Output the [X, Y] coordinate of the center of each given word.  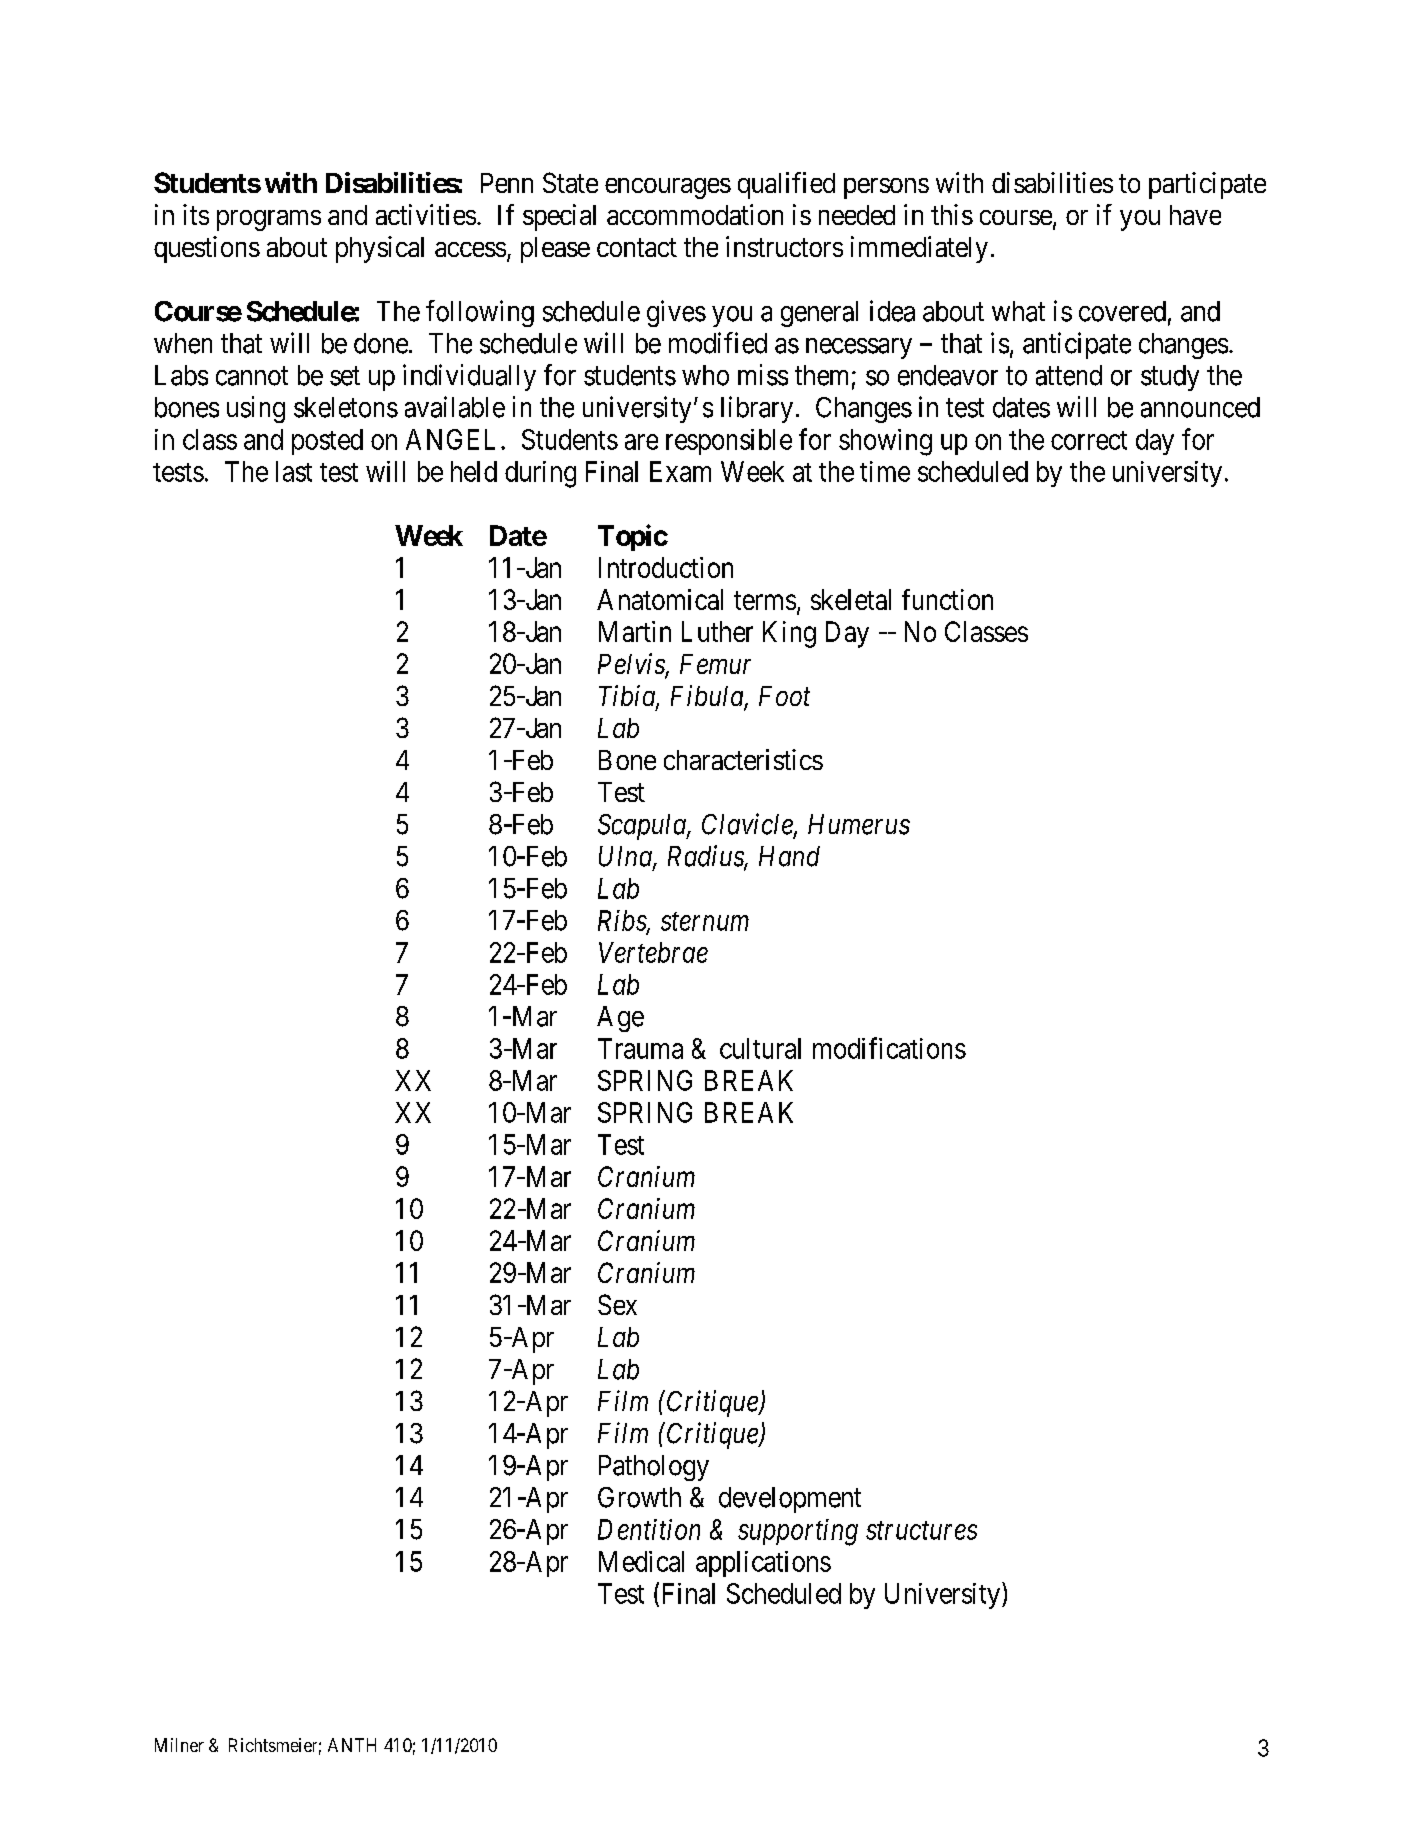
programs [269, 220]
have [1195, 215]
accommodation [695, 214]
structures [921, 1531]
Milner [179, 1745]
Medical [641, 1561]
